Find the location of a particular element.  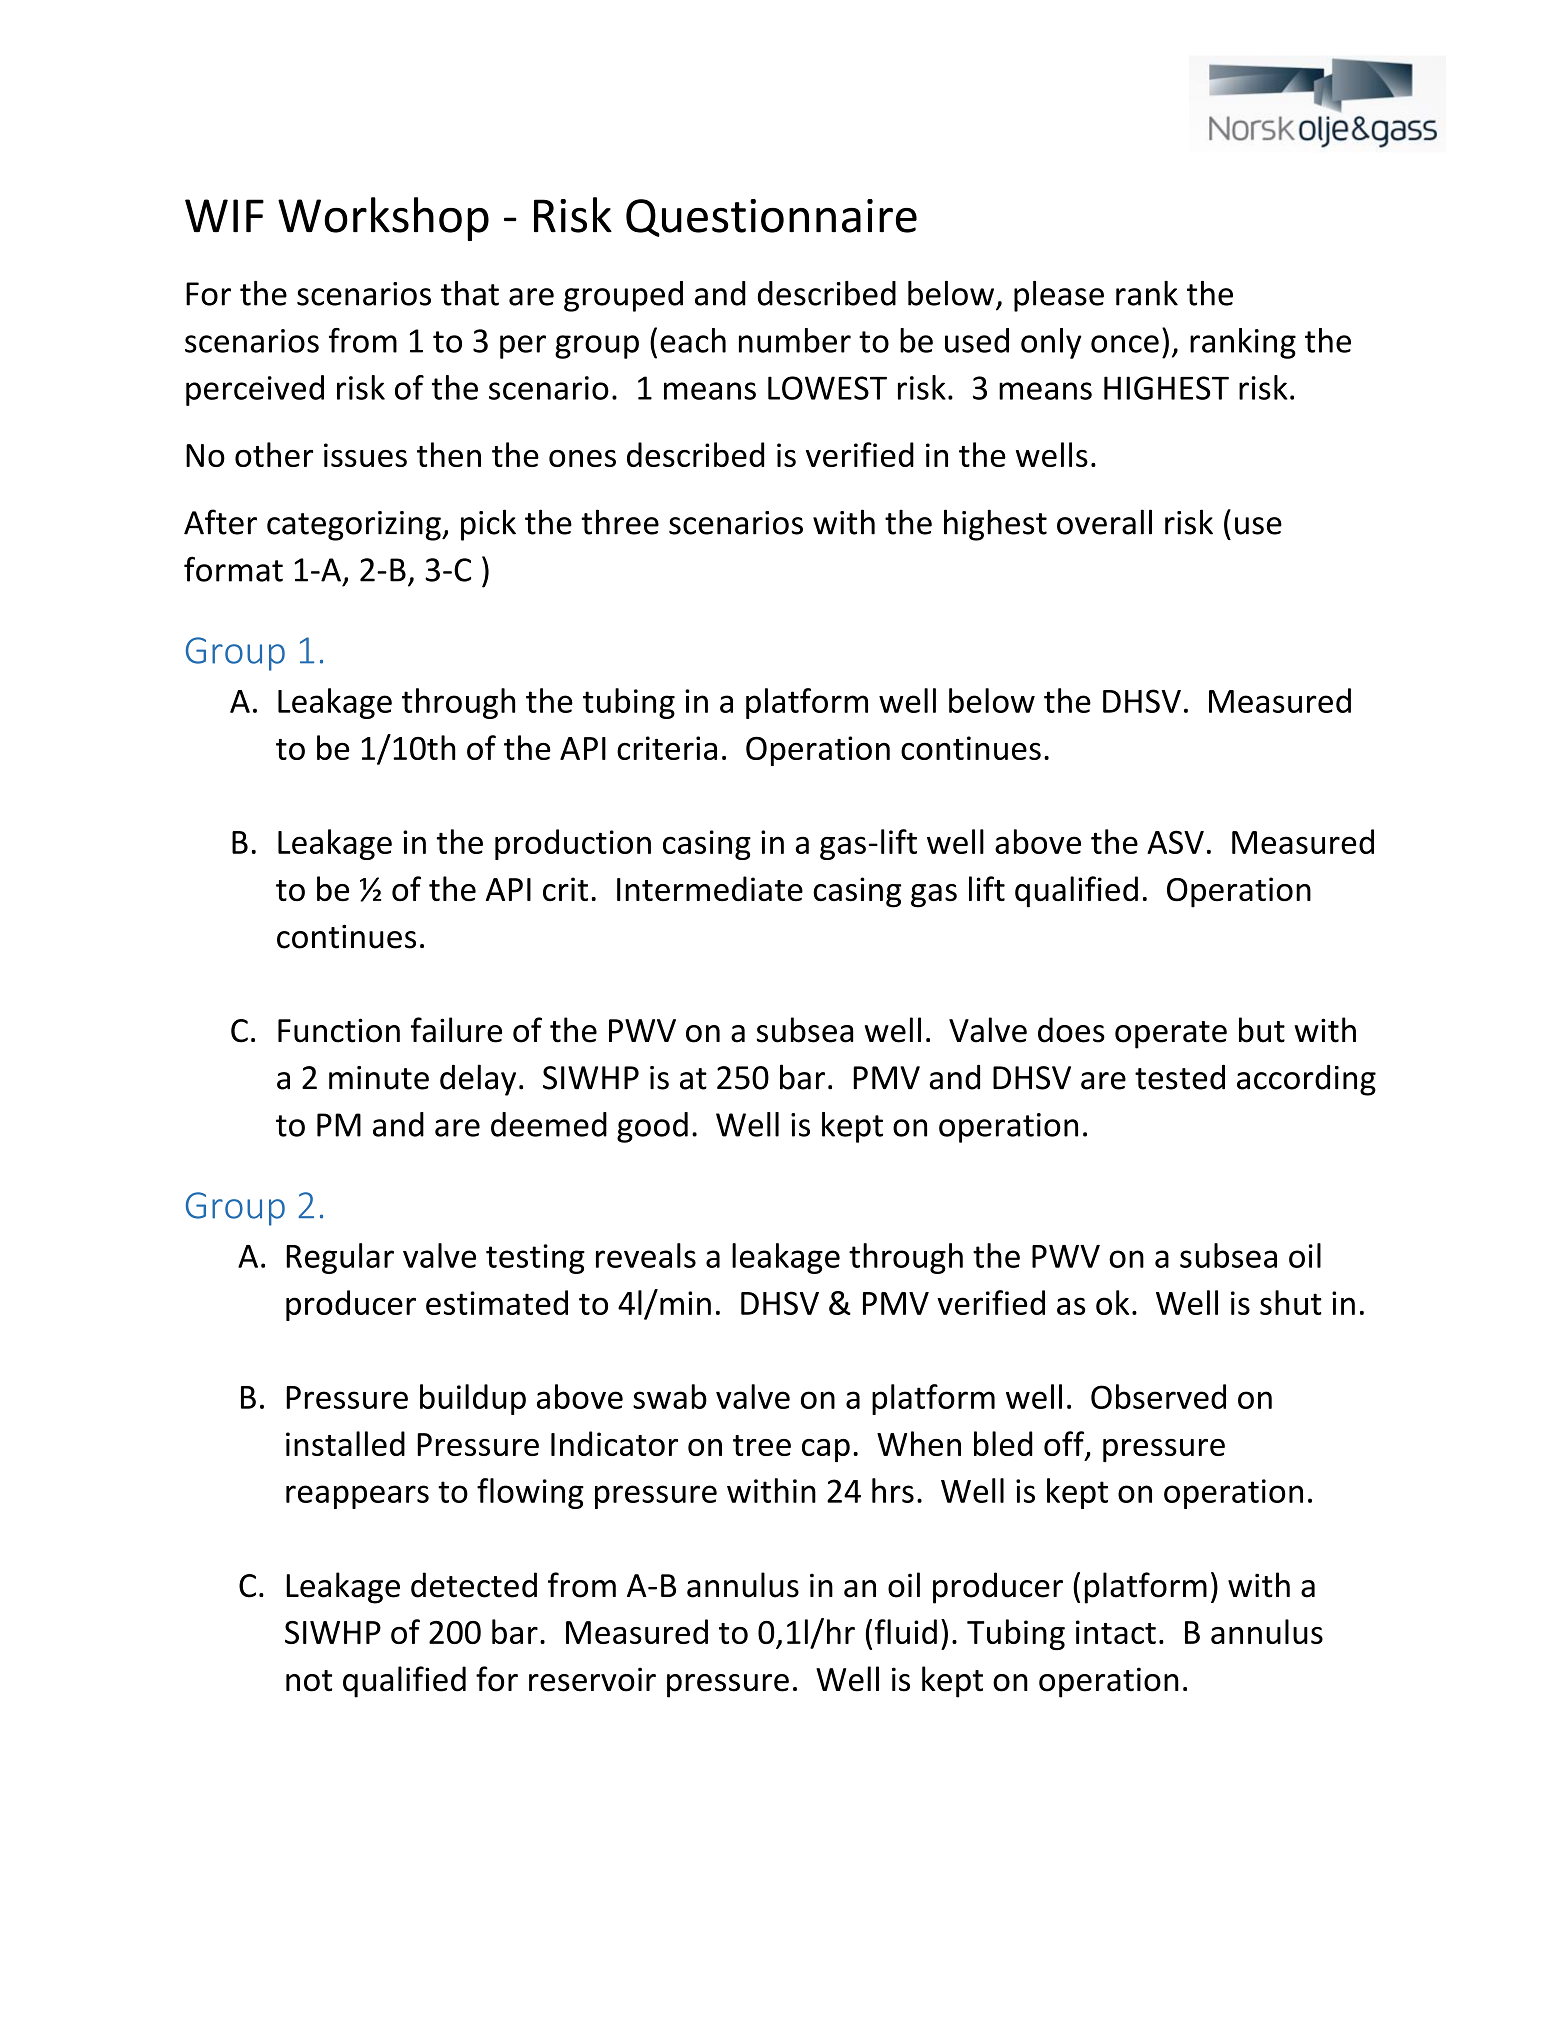

Questionnaire is located at coordinates (771, 218).
